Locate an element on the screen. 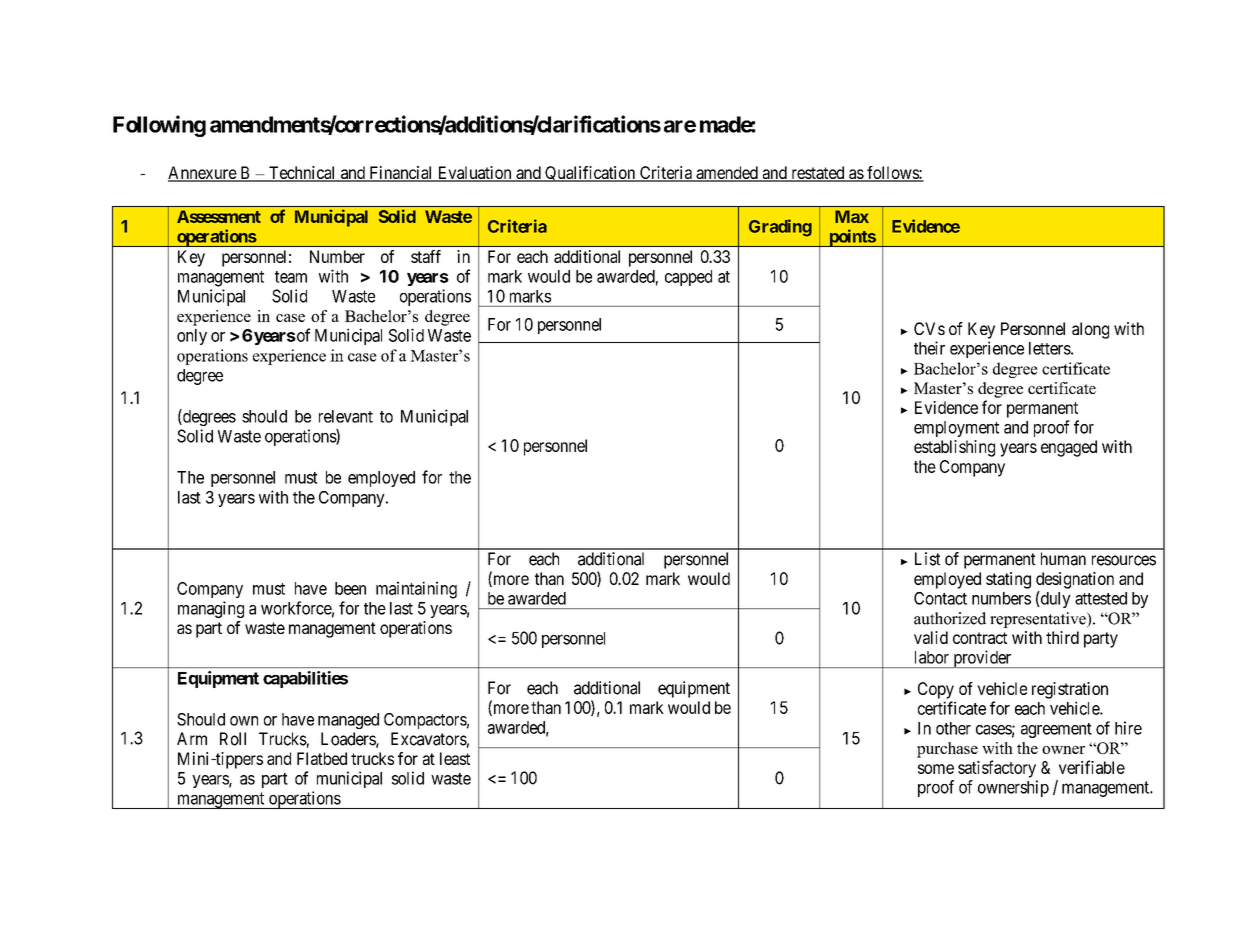 The width and height of the screenshot is (1233, 952). Technical is located at coordinates (302, 173).
